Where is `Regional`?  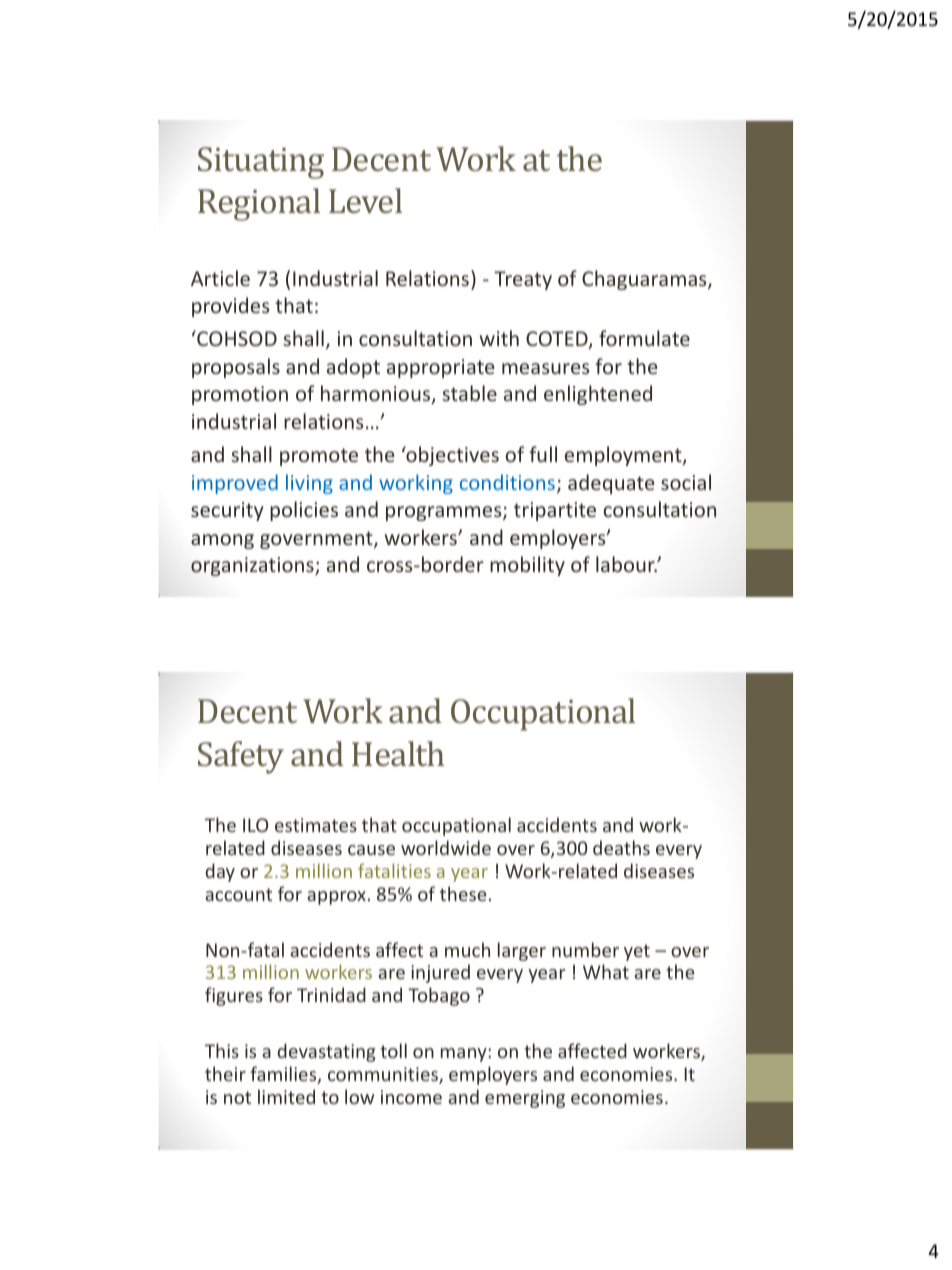 Regional is located at coordinates (259, 204).
